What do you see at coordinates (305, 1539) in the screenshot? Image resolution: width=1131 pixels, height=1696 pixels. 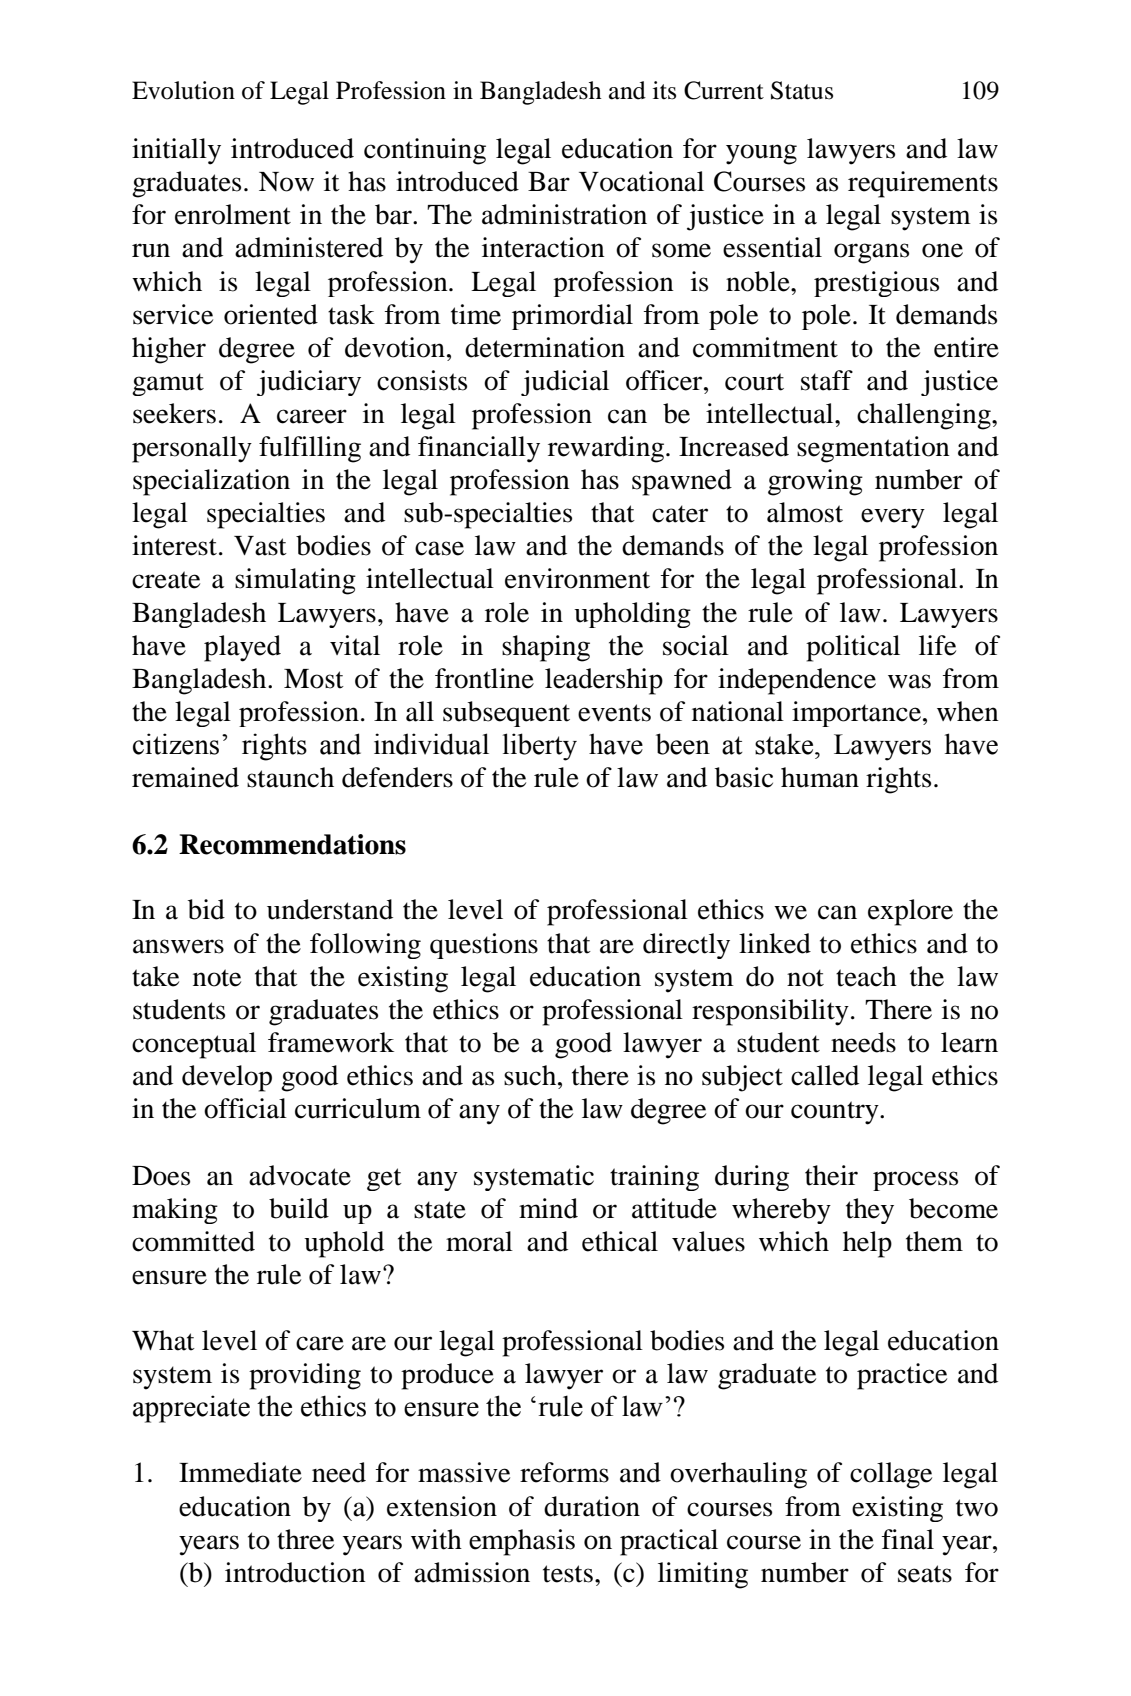 I see `three` at bounding box center [305, 1539].
